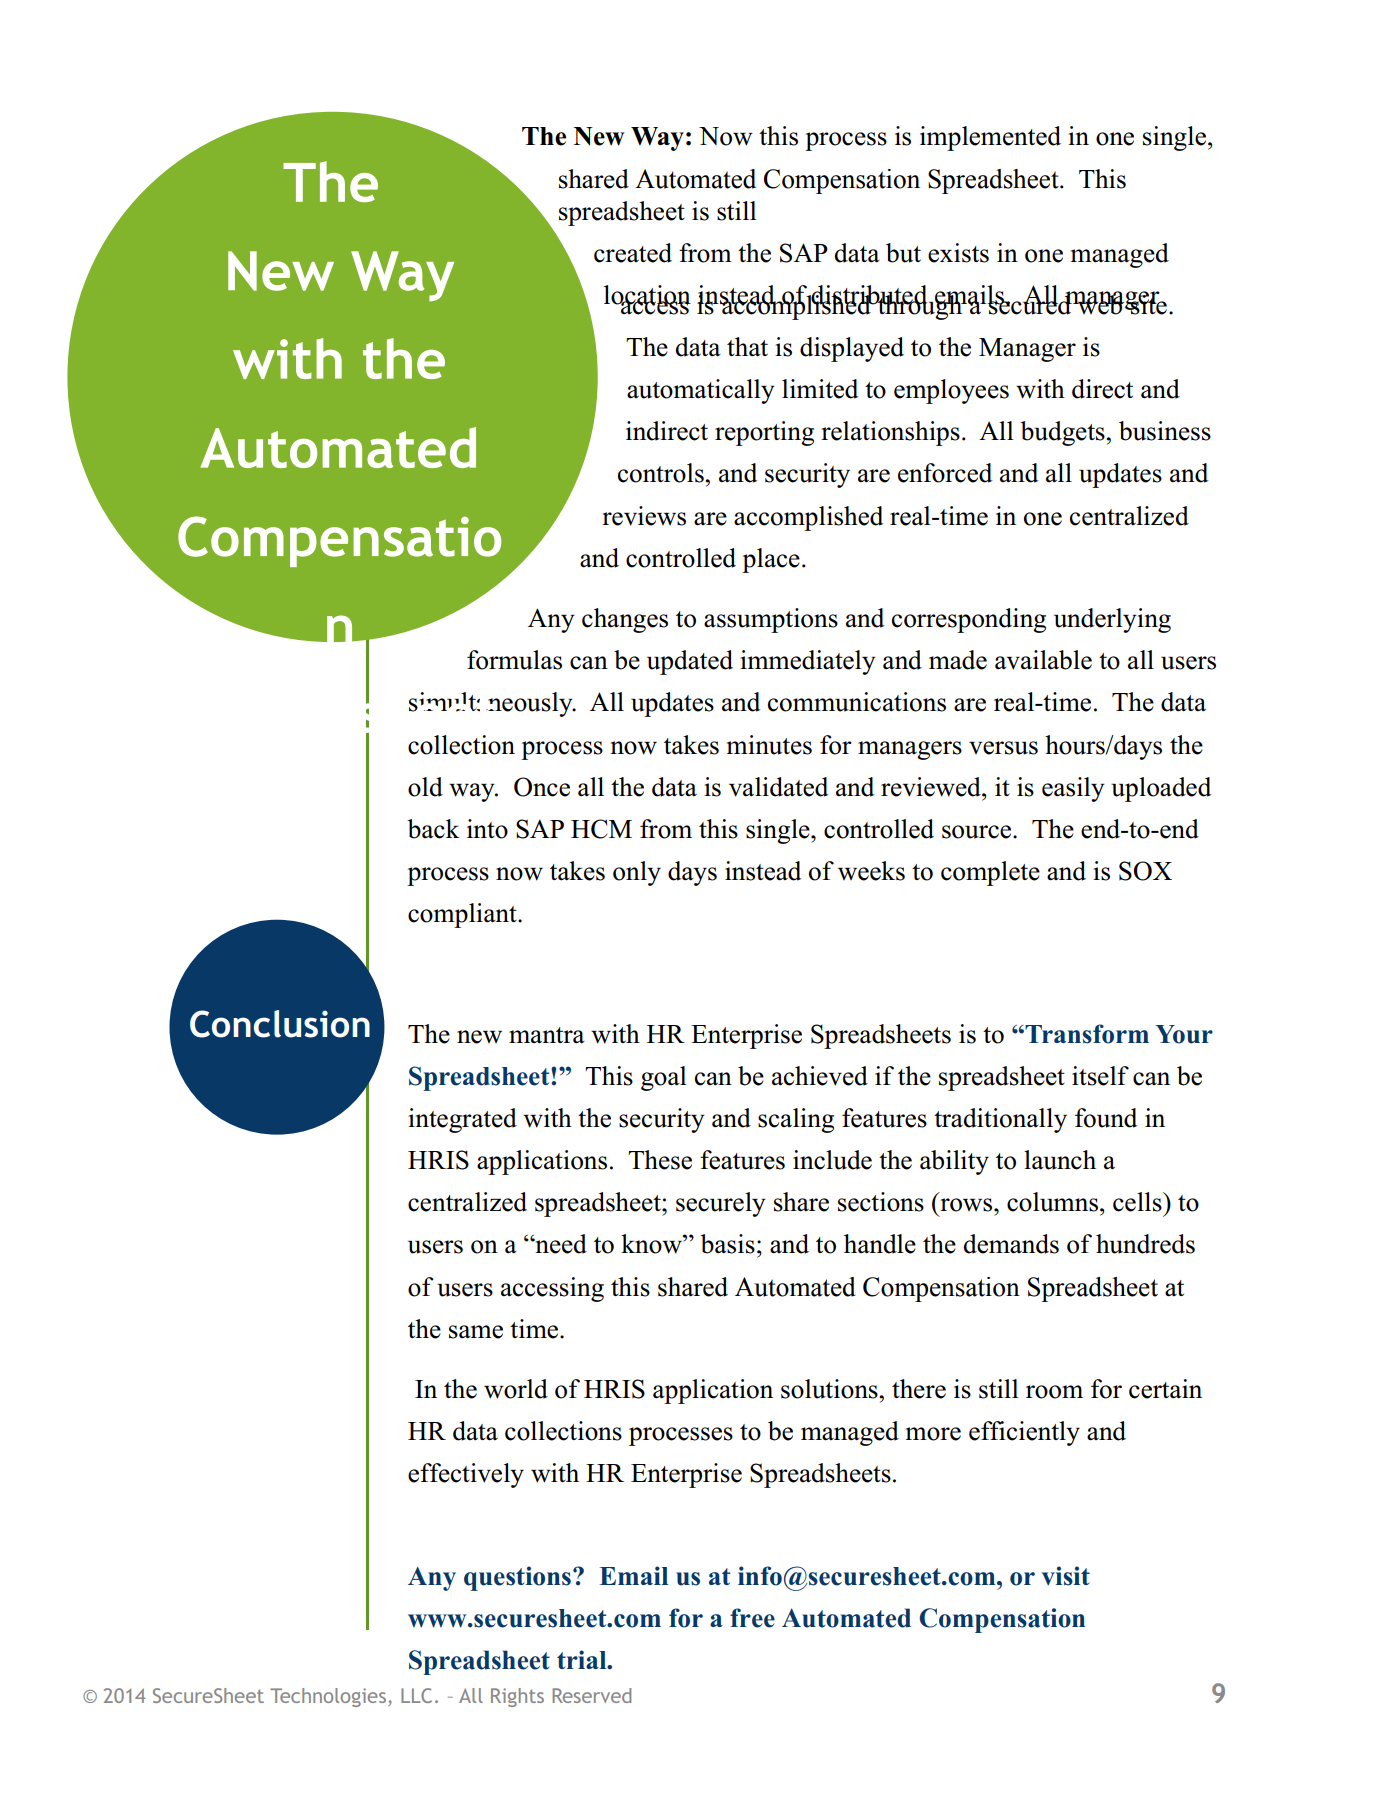 The width and height of the screenshot is (1387, 1795). What do you see at coordinates (633, 253) in the screenshot?
I see `created` at bounding box center [633, 253].
